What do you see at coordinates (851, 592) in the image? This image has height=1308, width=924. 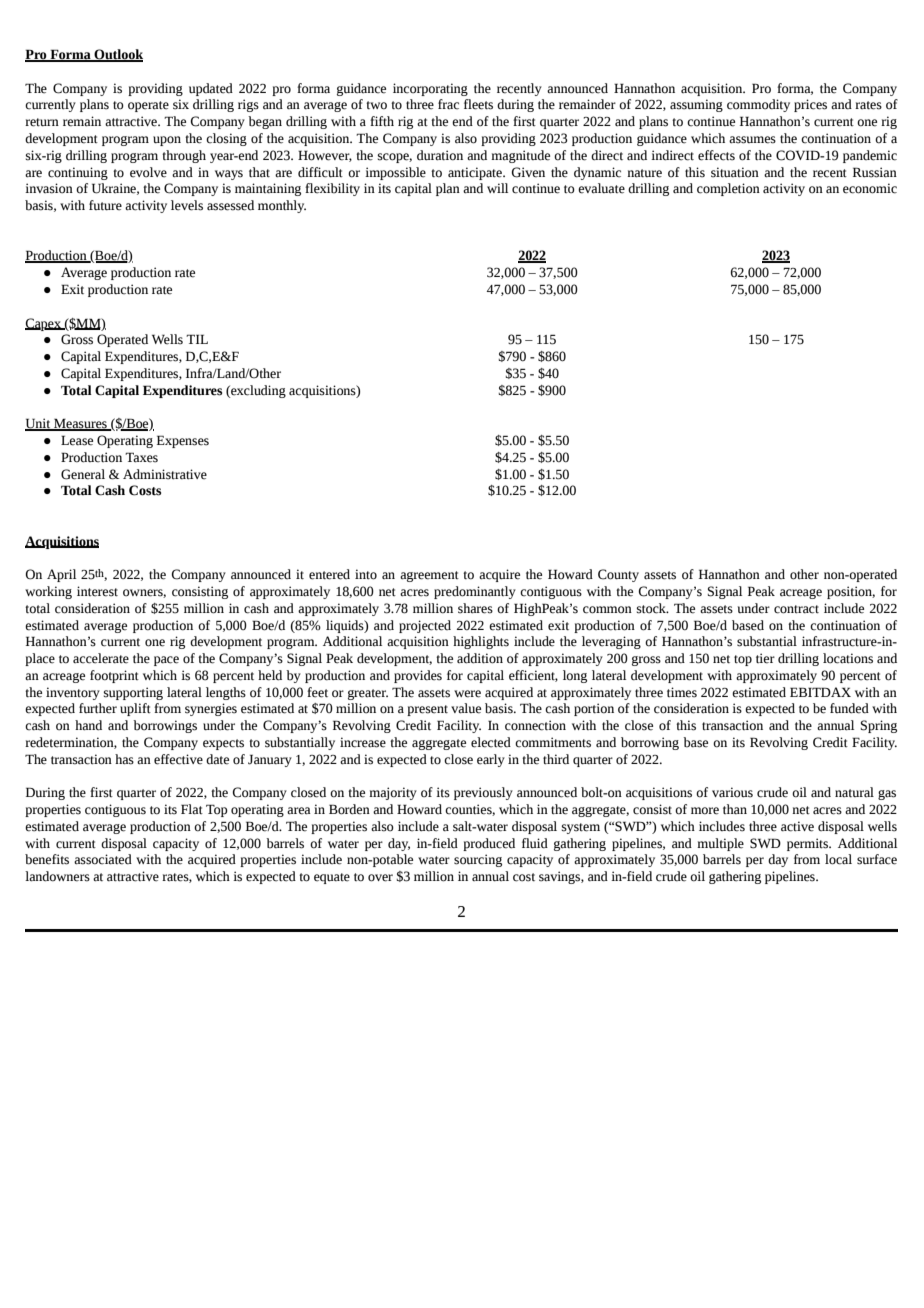 I see `position` at bounding box center [851, 592].
